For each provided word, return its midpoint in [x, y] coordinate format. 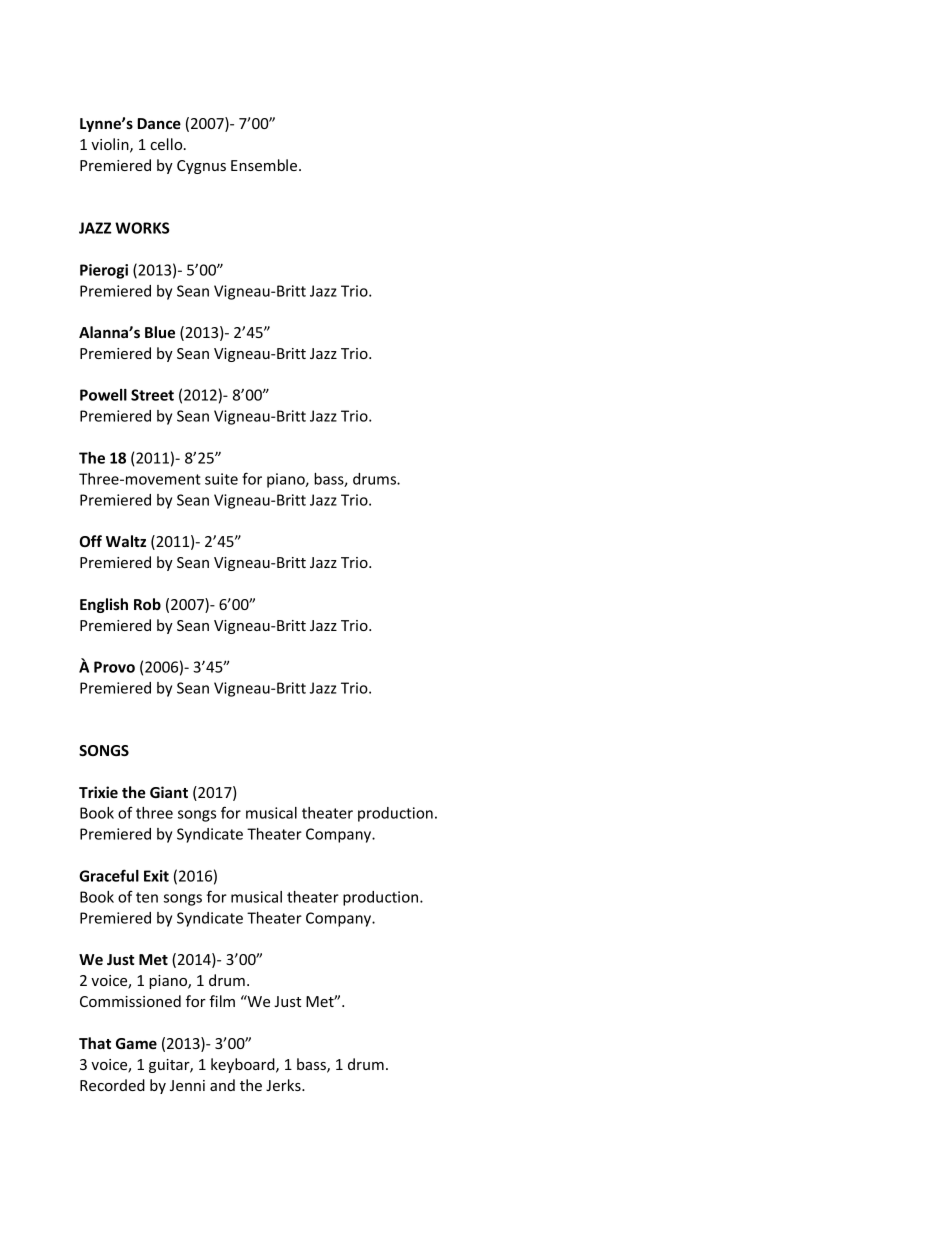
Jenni [187, 1085]
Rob [147, 604]
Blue [160, 332]
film [222, 1001]
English [104, 605]
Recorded [112, 1085]
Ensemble [265, 165]
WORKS [142, 228]
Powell [103, 395]
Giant [169, 792]
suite [221, 479]
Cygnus [201, 167]
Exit [156, 876]
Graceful [109, 875]
